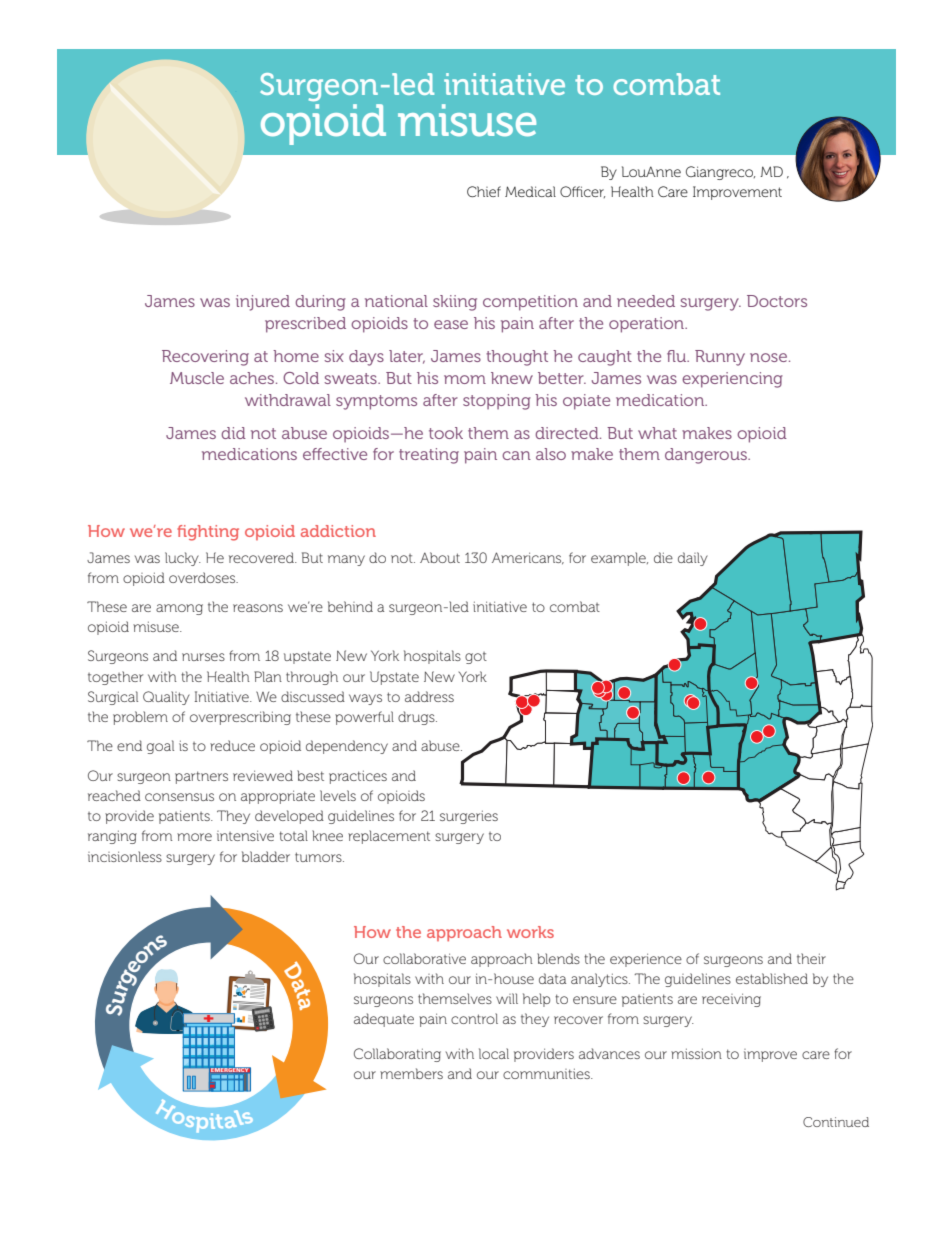  I want to click on more, so click(194, 837).
